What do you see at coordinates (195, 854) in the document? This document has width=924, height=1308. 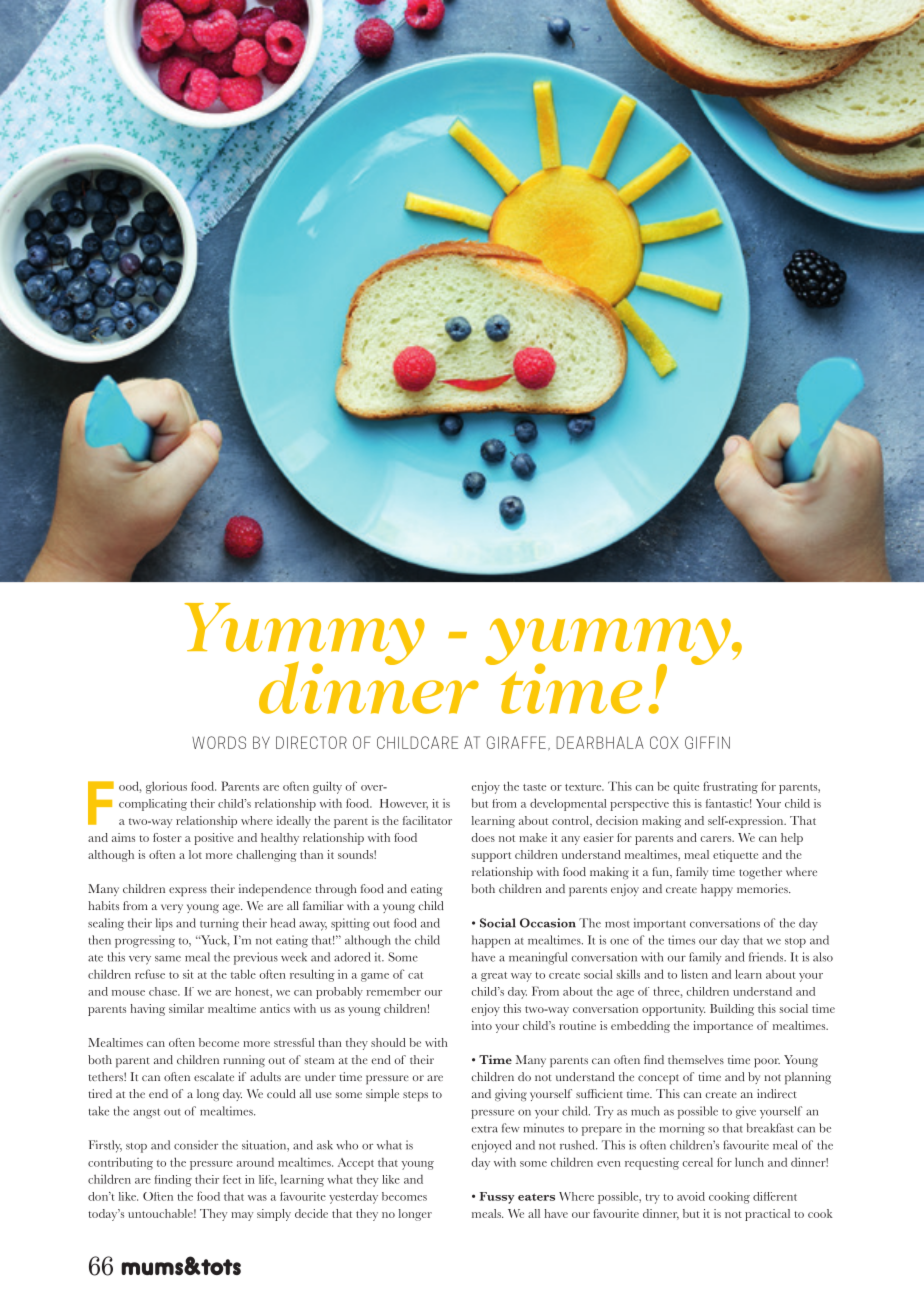 I see `lot` at bounding box center [195, 854].
